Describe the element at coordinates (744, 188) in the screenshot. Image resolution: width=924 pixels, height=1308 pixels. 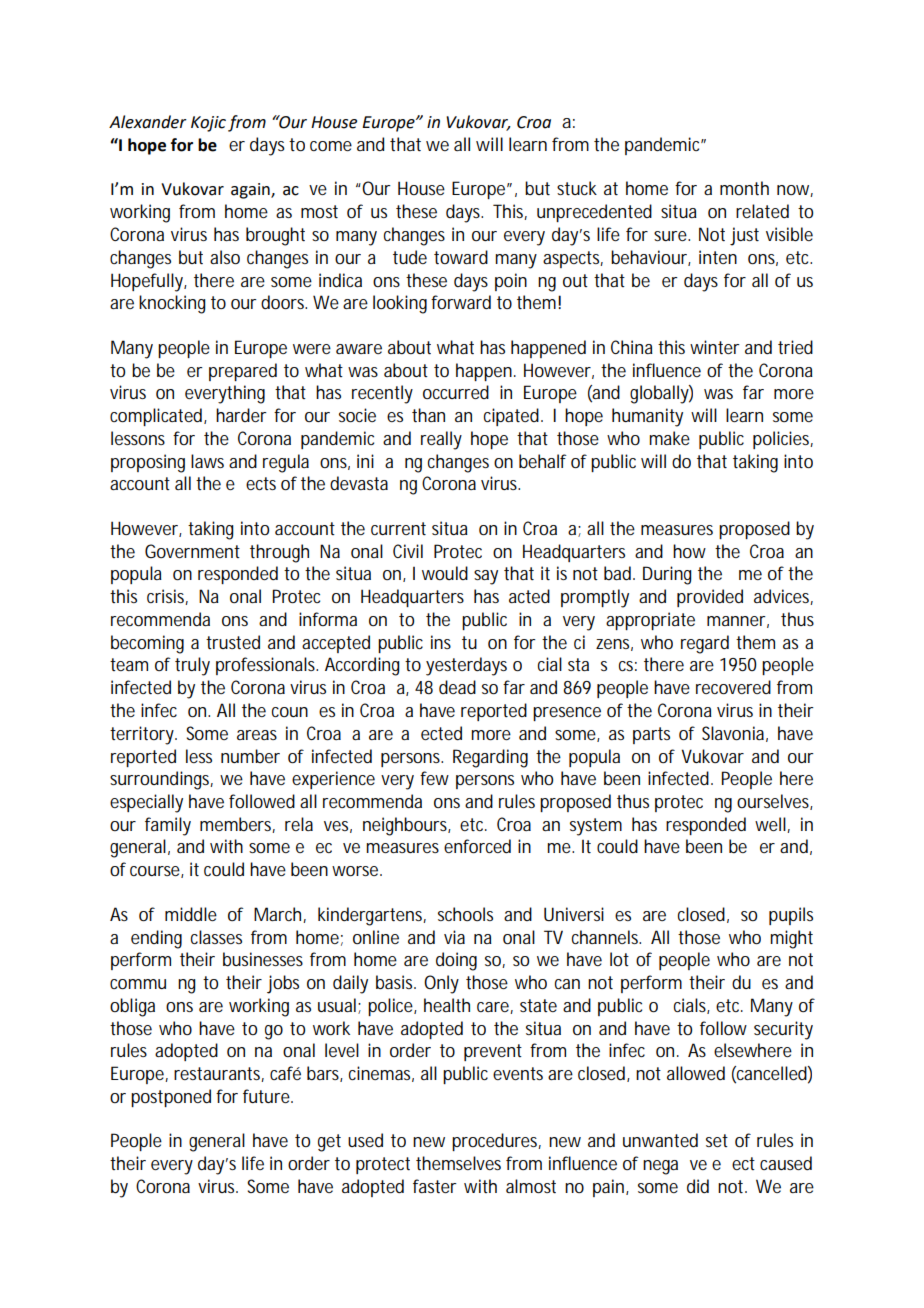
I see `month` at that location.
